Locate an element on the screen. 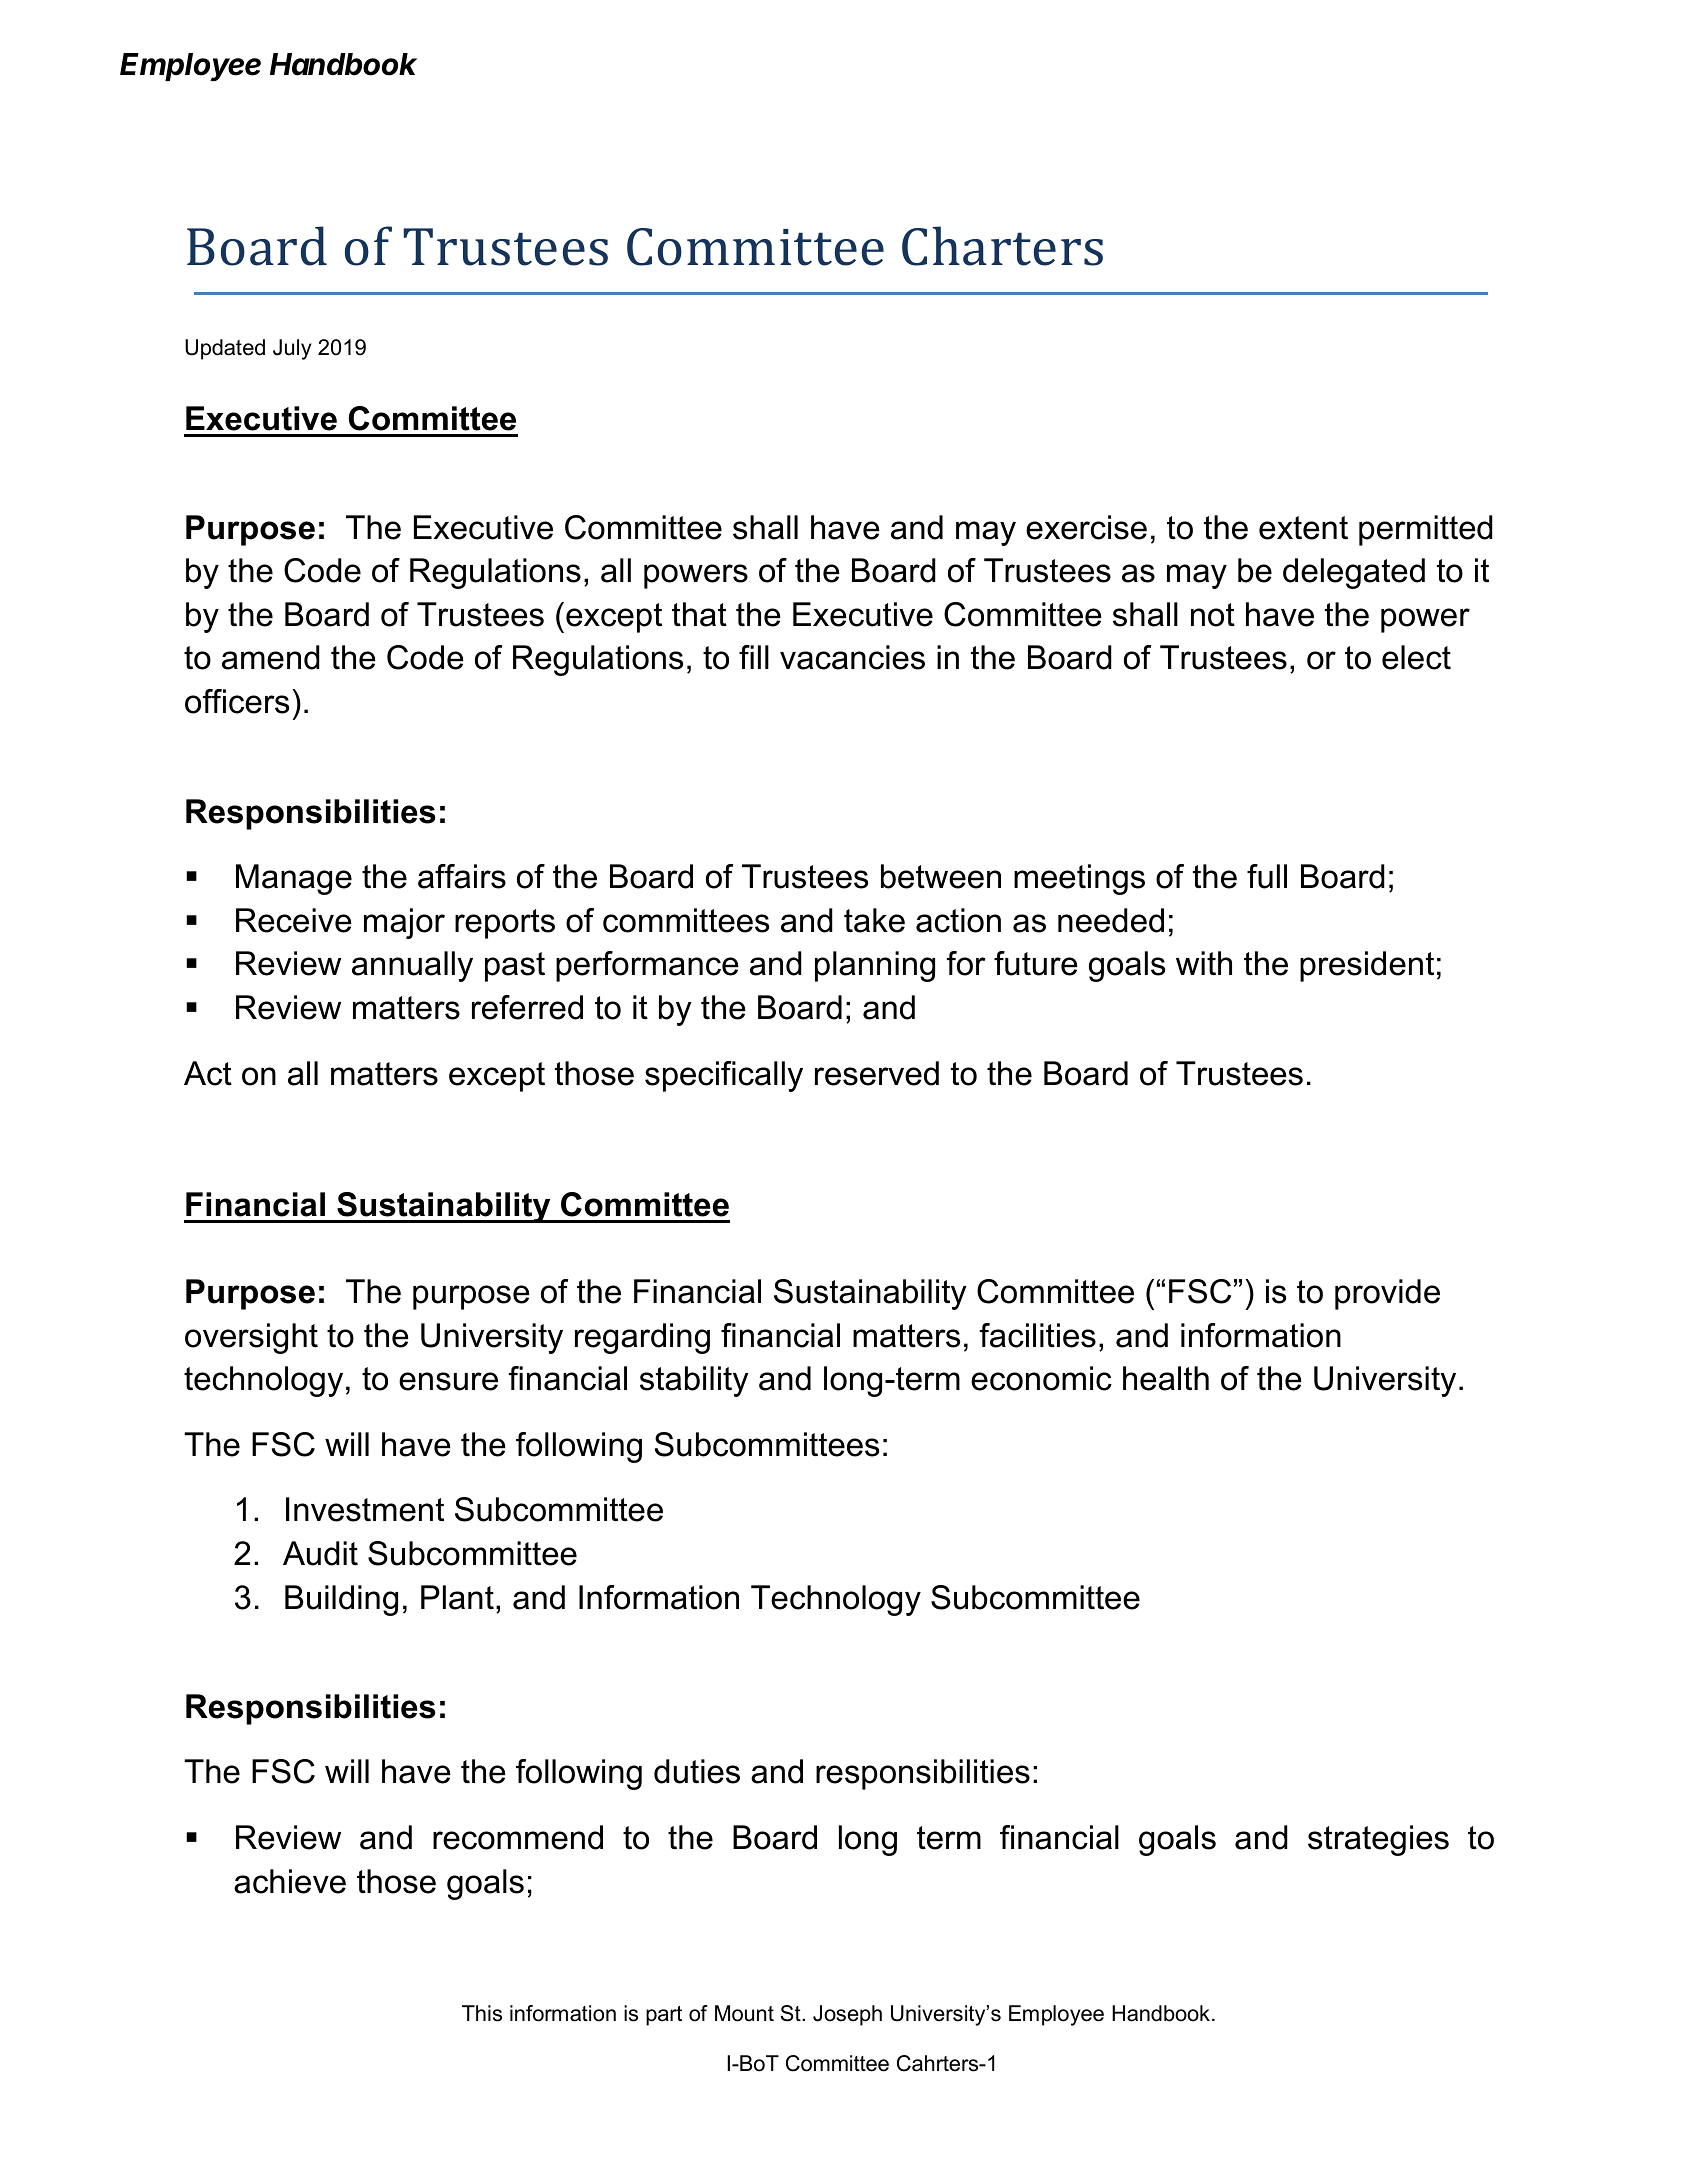  Joseph is located at coordinates (847, 2015).
